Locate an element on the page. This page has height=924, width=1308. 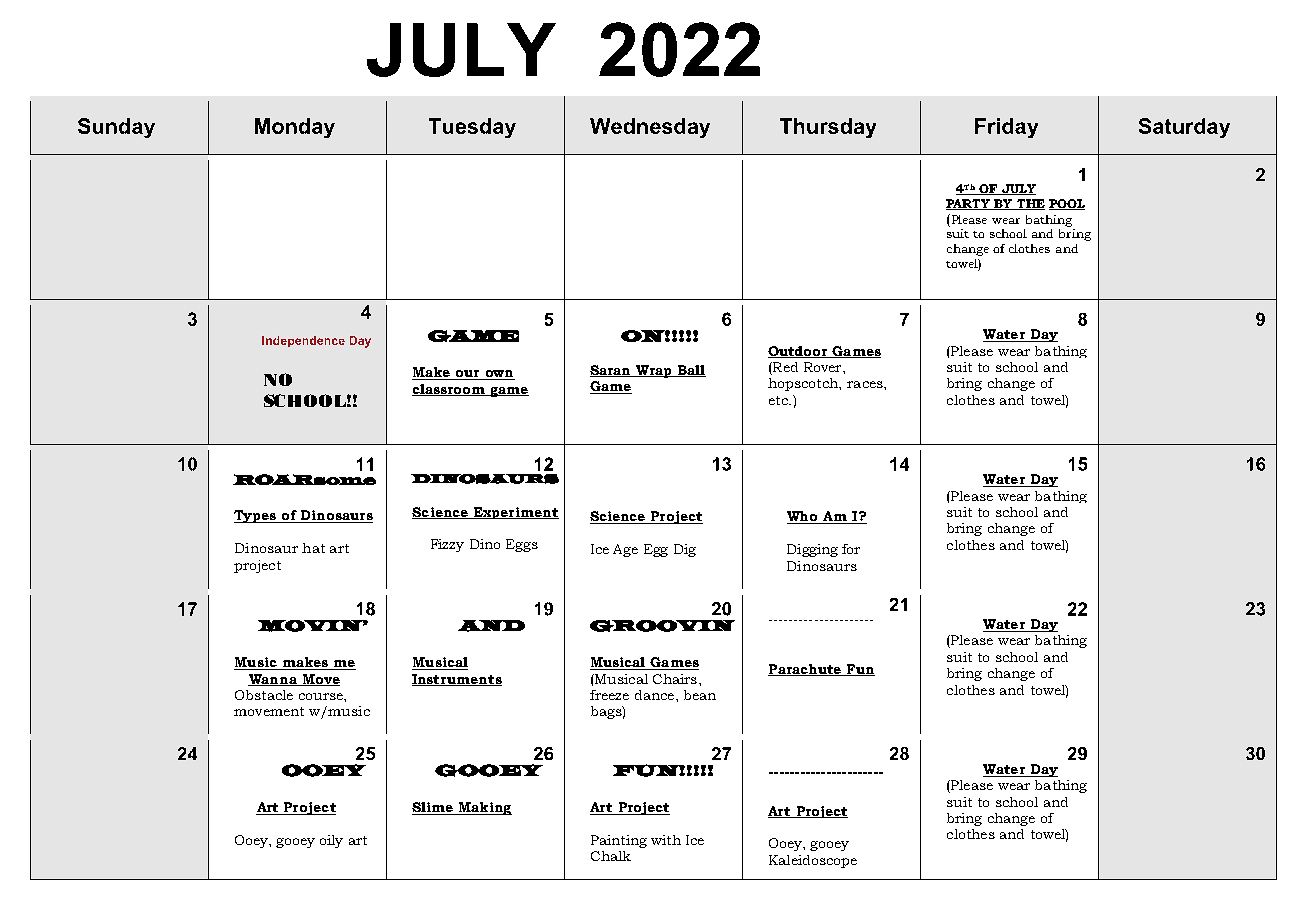
oily is located at coordinates (331, 841).
